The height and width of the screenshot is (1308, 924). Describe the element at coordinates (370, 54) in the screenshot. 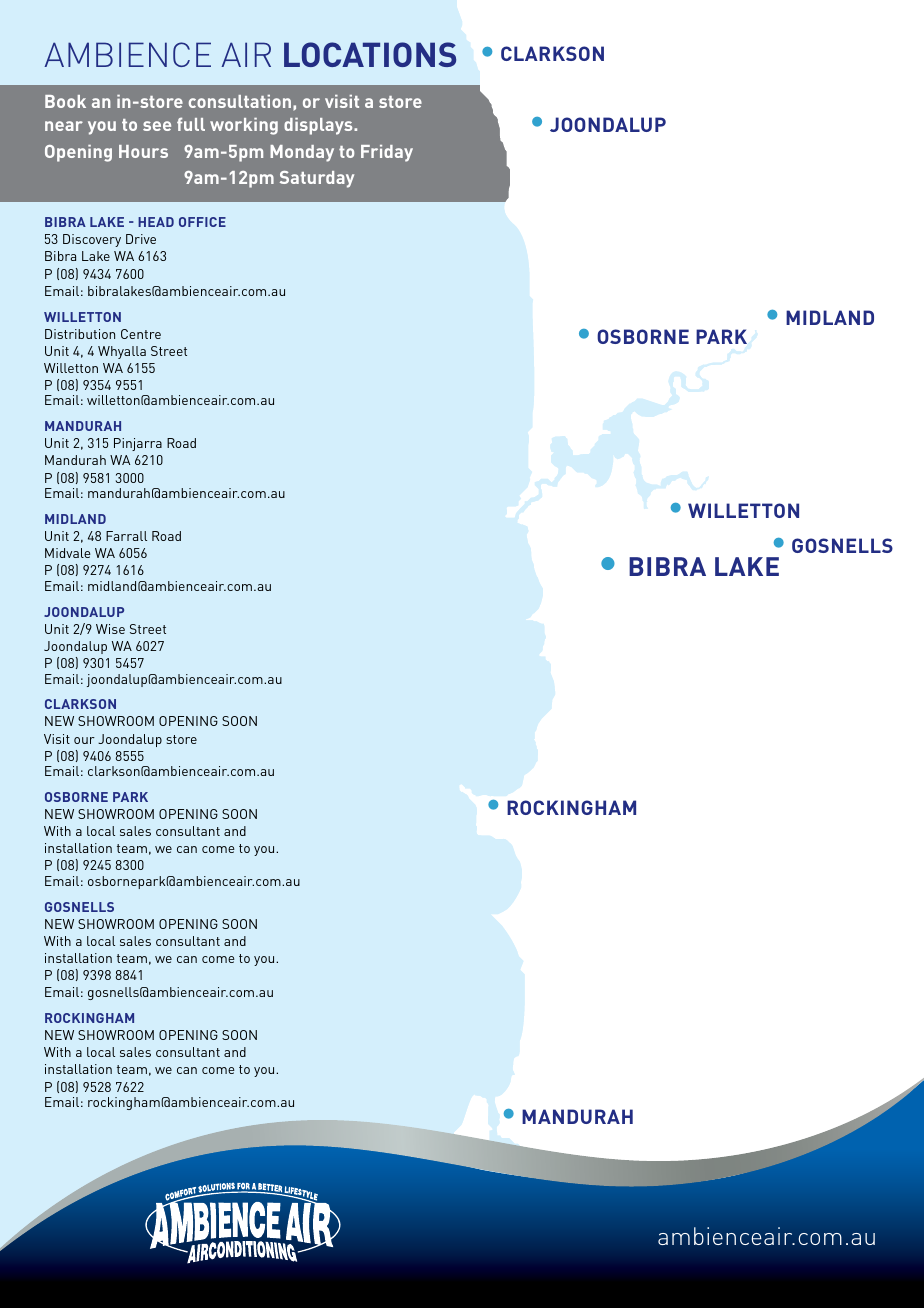

I see `LOCATIONS` at that location.
